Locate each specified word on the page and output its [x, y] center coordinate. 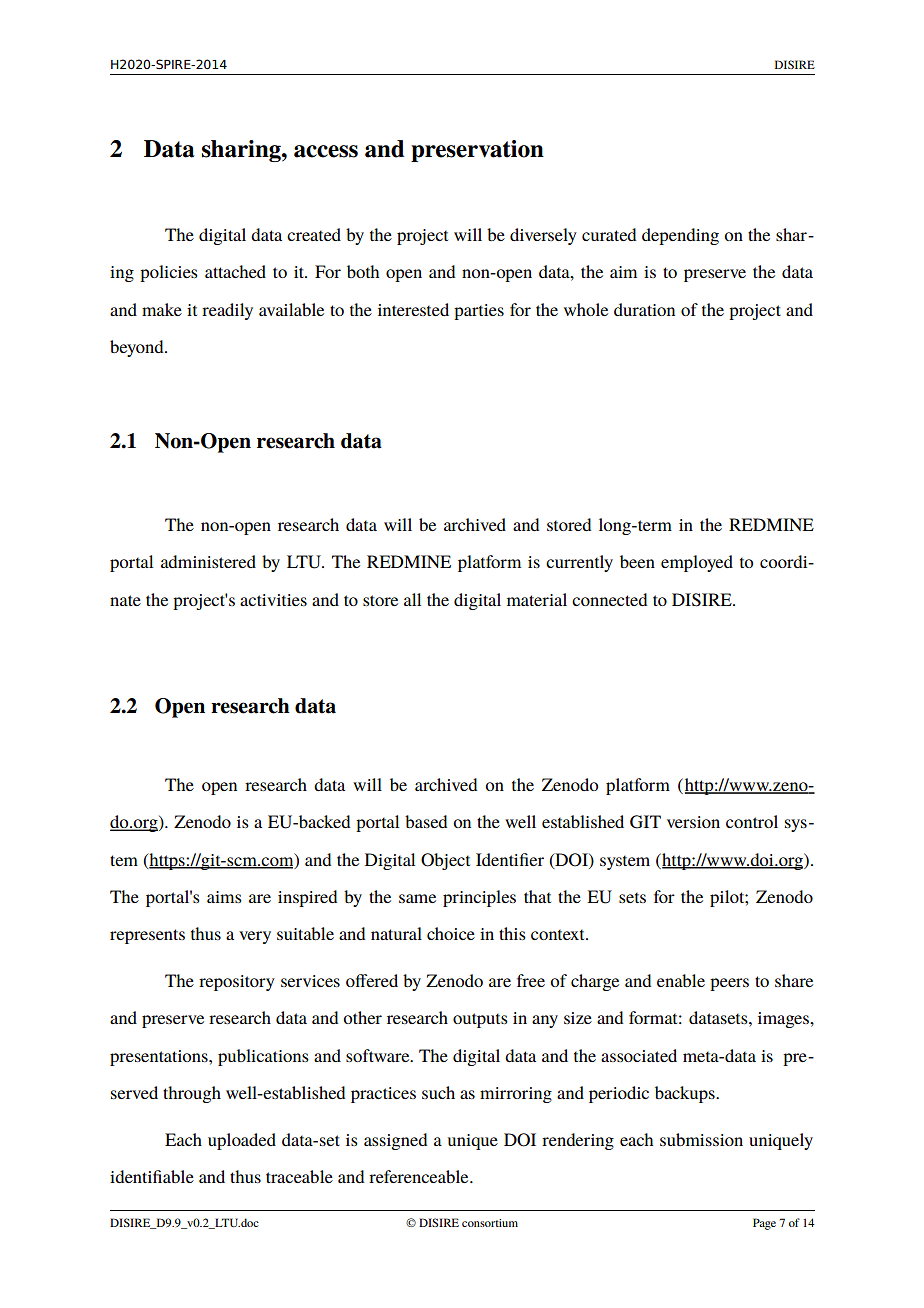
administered [208, 561]
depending [680, 236]
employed [697, 563]
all [412, 599]
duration [644, 309]
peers [729, 984]
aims [224, 897]
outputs [480, 1020]
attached [235, 271]
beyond [138, 348]
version [693, 822]
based [426, 821]
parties [479, 312]
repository [237, 983]
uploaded [242, 1141]
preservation [477, 151]
